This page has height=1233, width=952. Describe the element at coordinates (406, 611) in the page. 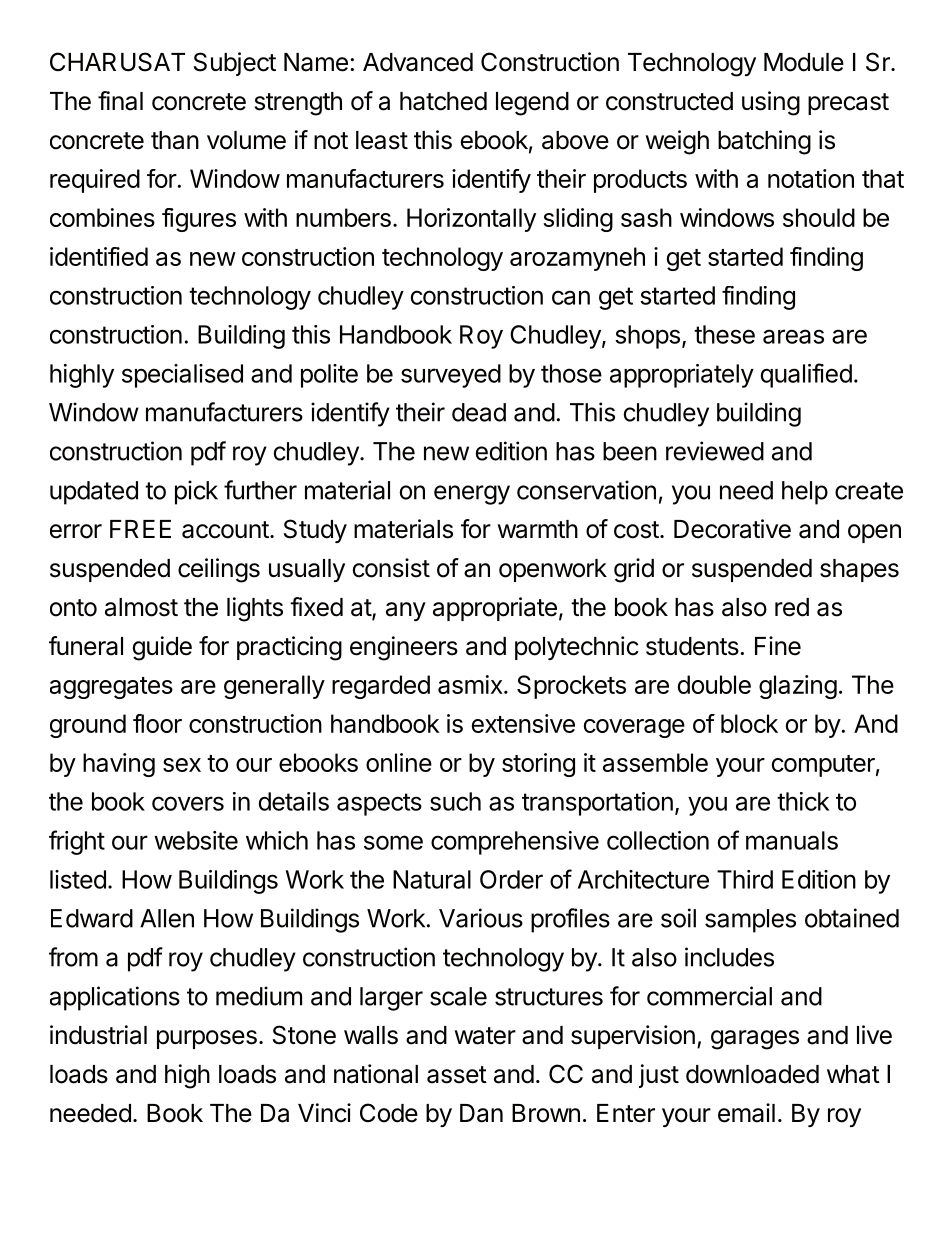

I see `any` at that location.
